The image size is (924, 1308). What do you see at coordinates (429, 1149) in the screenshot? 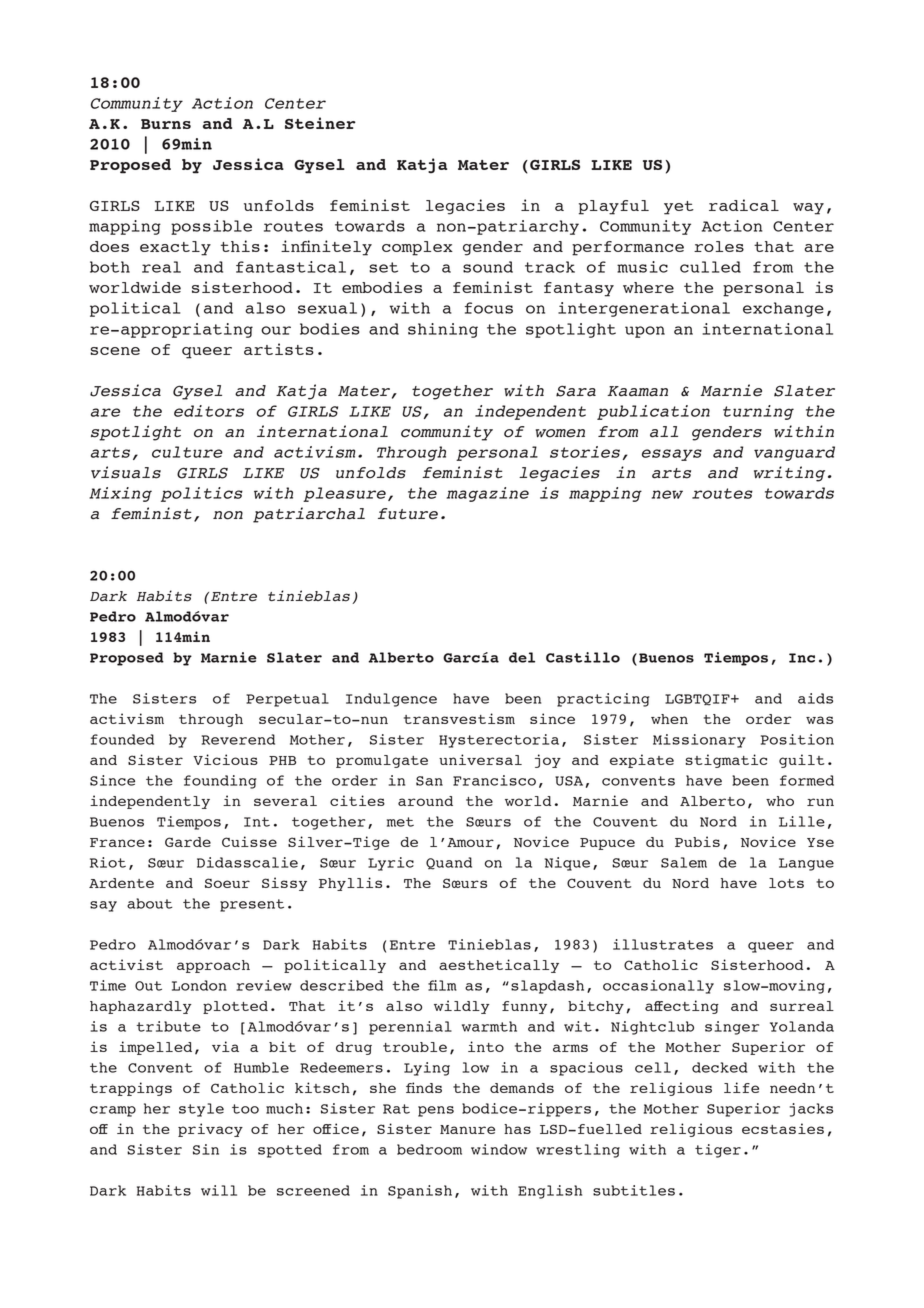
I see `bedroom` at bounding box center [429, 1149].
